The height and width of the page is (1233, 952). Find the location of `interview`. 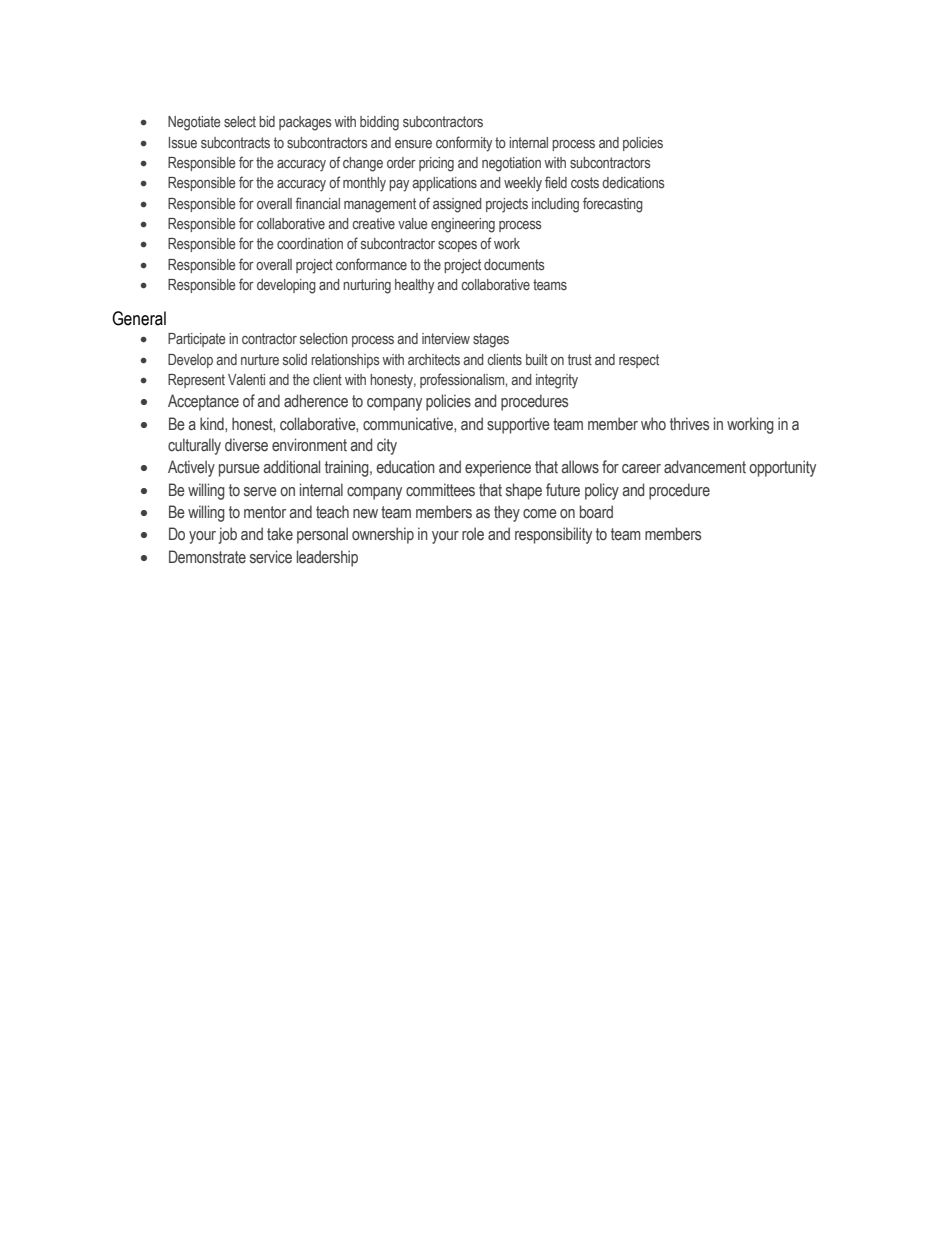

interview is located at coordinates (446, 338).
